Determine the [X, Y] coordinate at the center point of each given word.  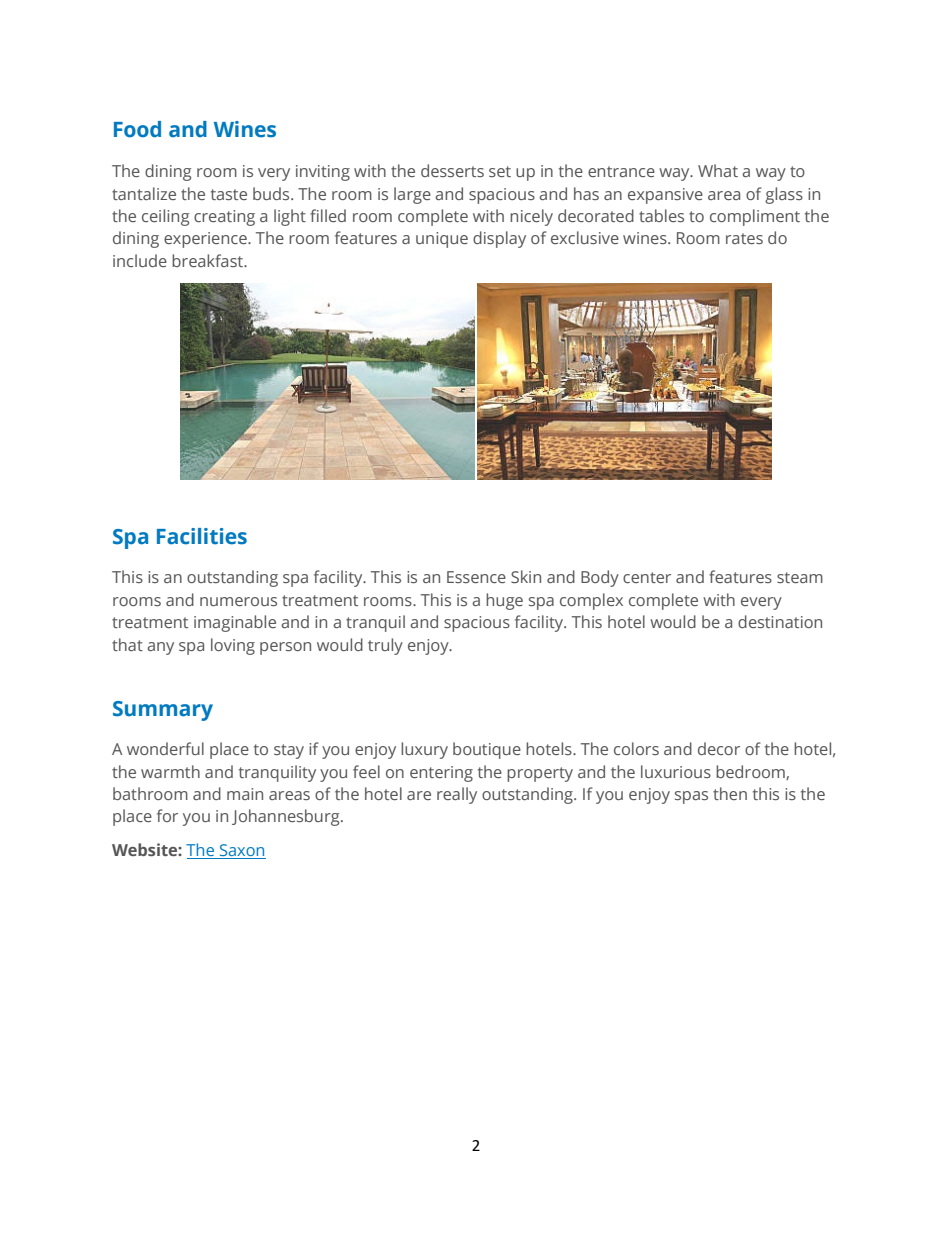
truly [385, 646]
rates [744, 238]
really [457, 795]
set [500, 171]
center [647, 577]
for [167, 815]
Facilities [202, 536]
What [718, 170]
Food [137, 129]
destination [780, 621]
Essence [476, 577]
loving [233, 646]
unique [442, 240]
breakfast [209, 260]
